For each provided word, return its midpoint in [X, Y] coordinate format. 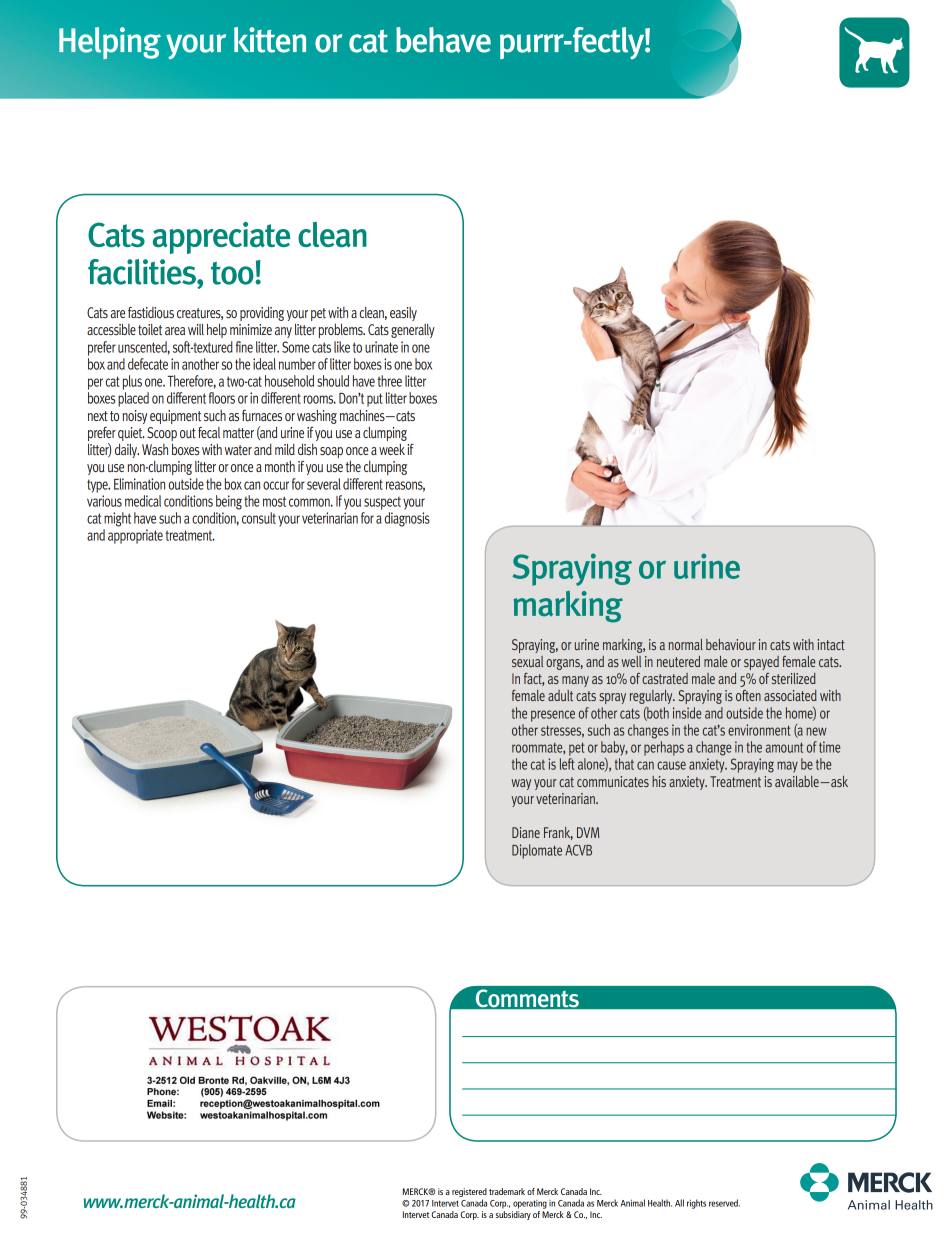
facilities [143, 272]
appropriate [135, 536]
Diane [526, 832]
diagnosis [407, 519]
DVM [588, 832]
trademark [507, 1191]
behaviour [731, 644]
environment [759, 730]
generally [413, 331]
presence [553, 716]
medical [143, 501]
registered [469, 1192]
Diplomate [537, 851]
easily [403, 314]
